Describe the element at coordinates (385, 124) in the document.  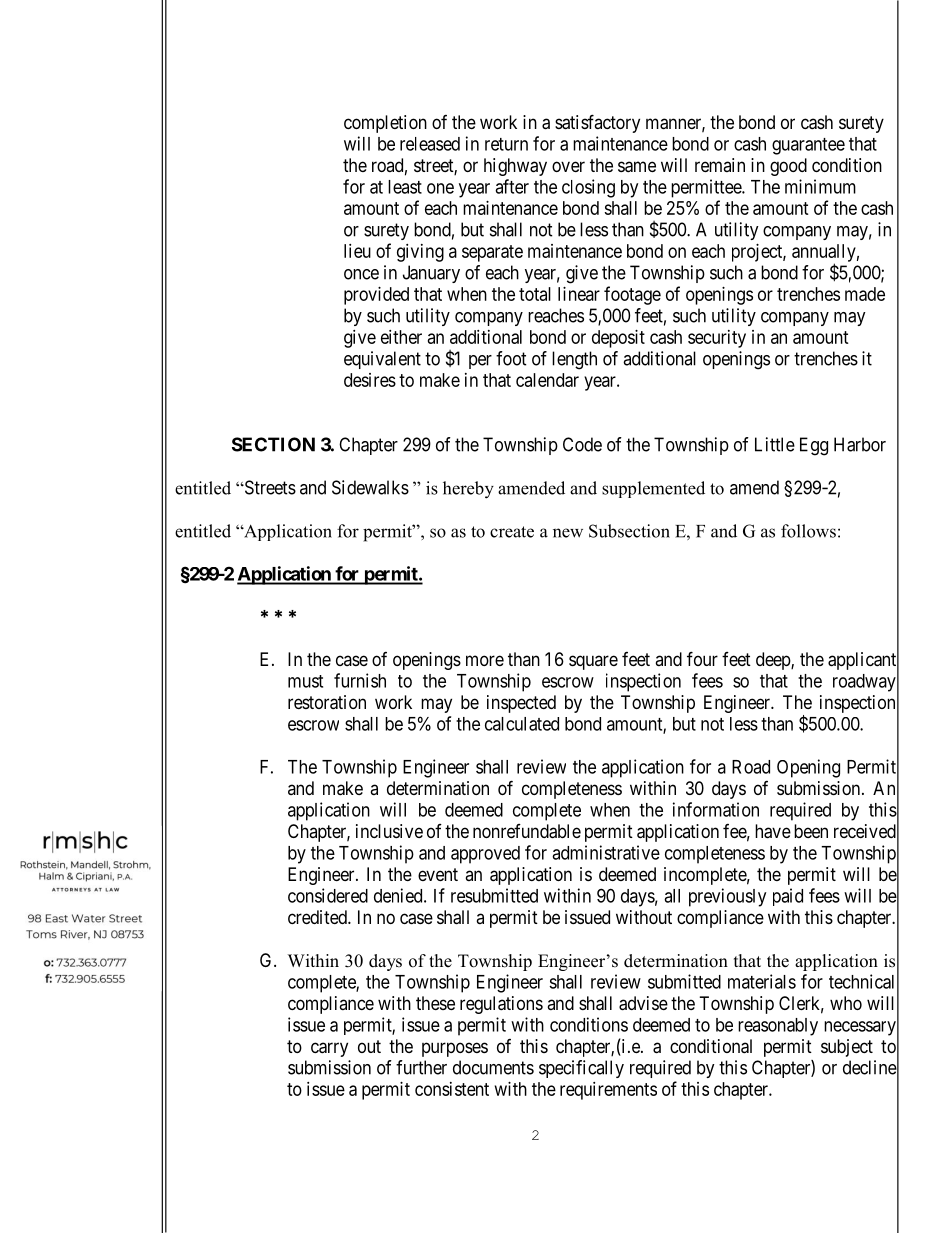
I see `completion` at that location.
